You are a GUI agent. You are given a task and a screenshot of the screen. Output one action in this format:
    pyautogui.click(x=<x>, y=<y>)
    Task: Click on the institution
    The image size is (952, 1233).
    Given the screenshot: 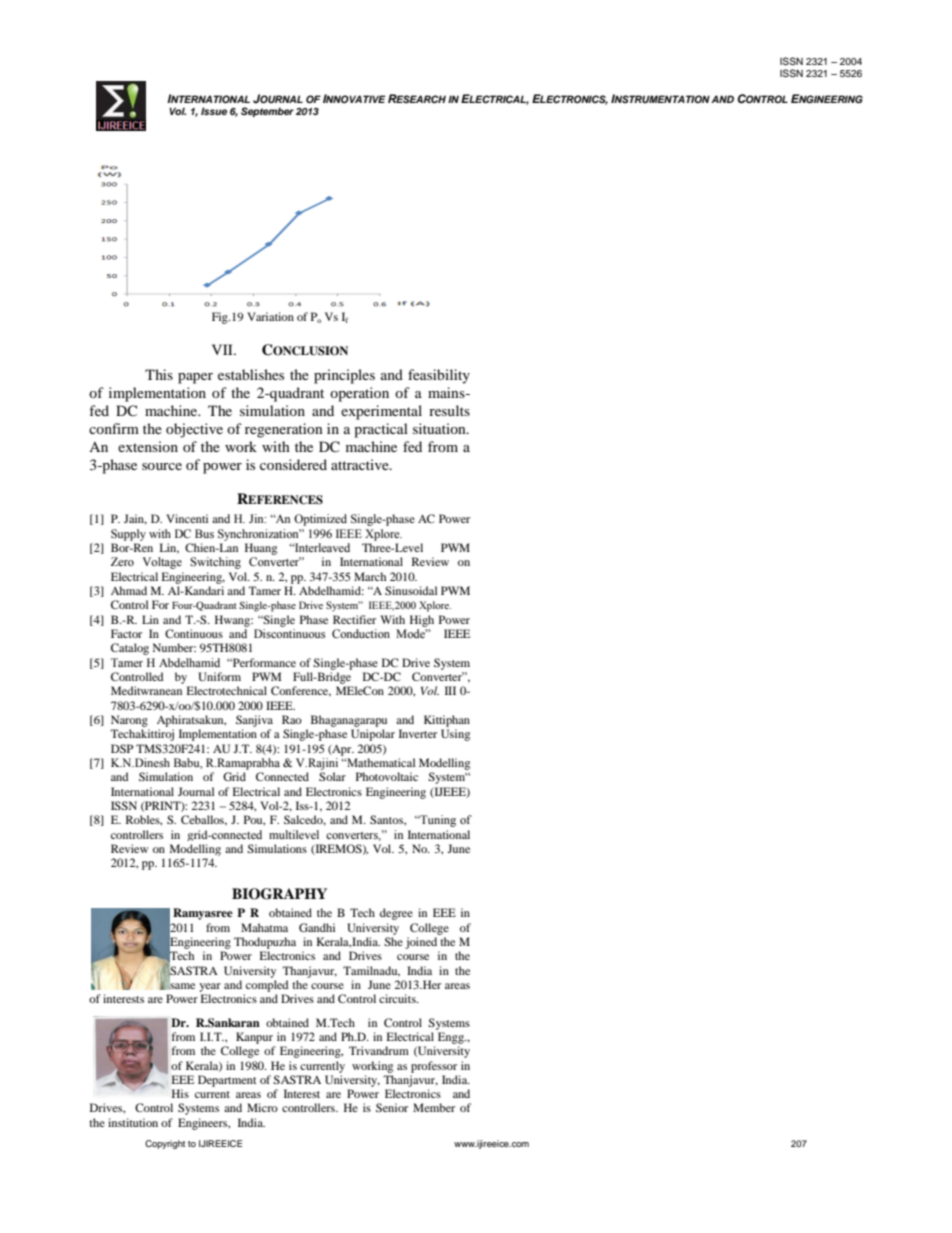 What is the action you would take?
    pyautogui.click(x=133, y=1122)
